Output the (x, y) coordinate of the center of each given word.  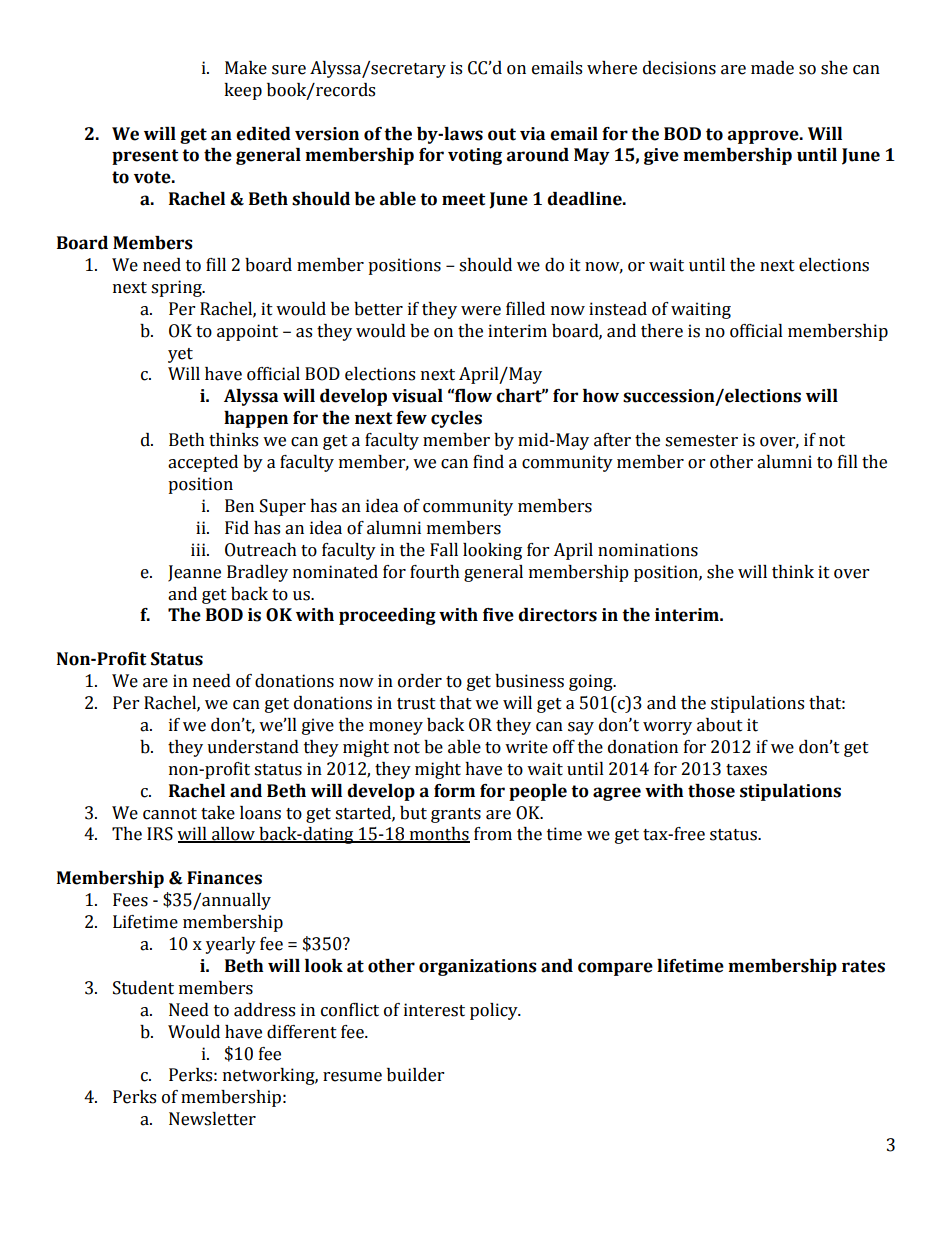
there (662, 331)
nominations (648, 550)
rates (863, 966)
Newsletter (212, 1119)
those (711, 791)
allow (233, 835)
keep (243, 91)
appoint (247, 332)
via (532, 134)
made (772, 68)
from (493, 834)
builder (415, 1075)
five (498, 615)
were (481, 311)
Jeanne (194, 573)
